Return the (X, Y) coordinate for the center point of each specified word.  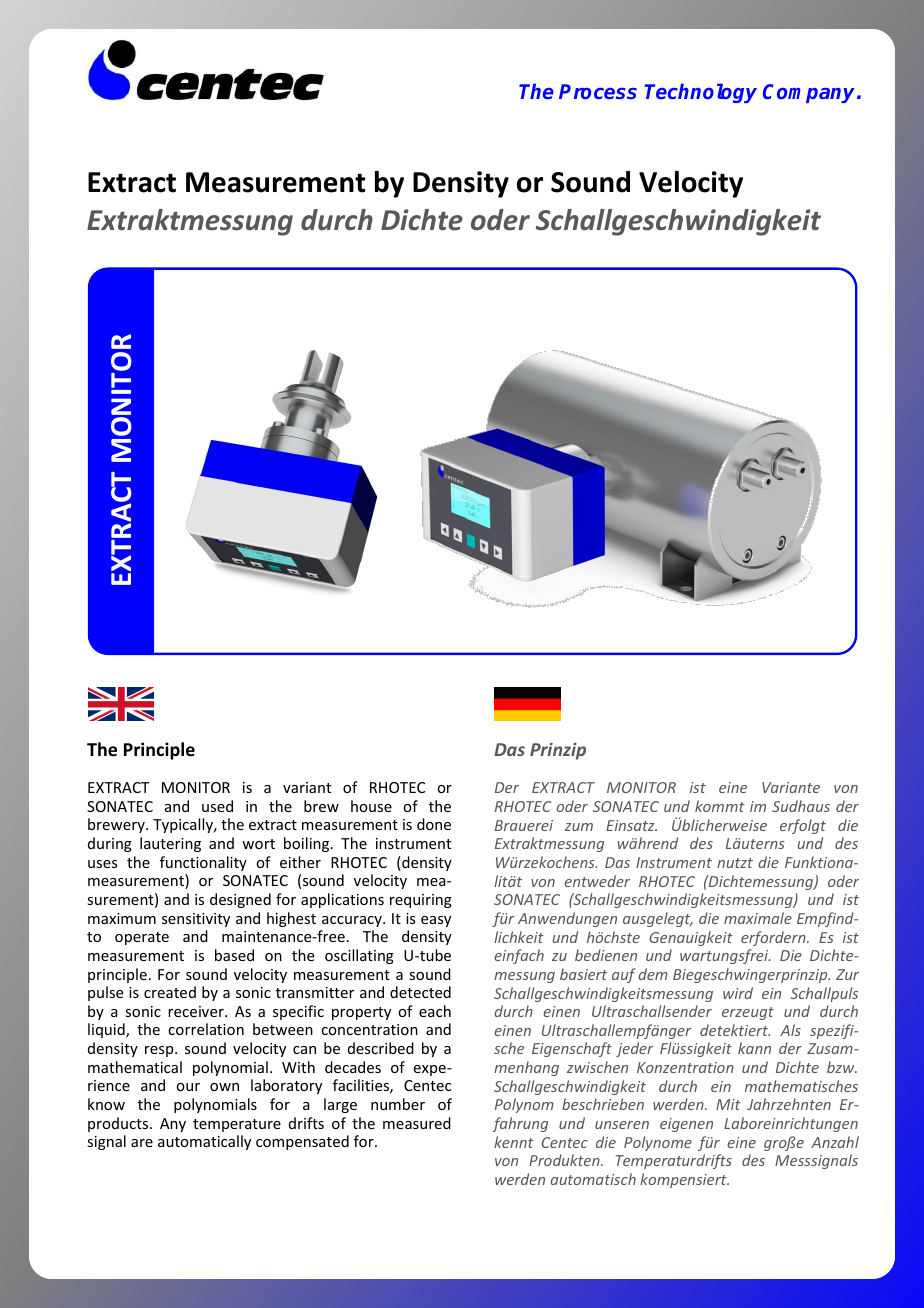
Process (598, 91)
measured (417, 1123)
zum (579, 827)
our (188, 1087)
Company (810, 93)
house (371, 806)
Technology (700, 93)
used (217, 806)
